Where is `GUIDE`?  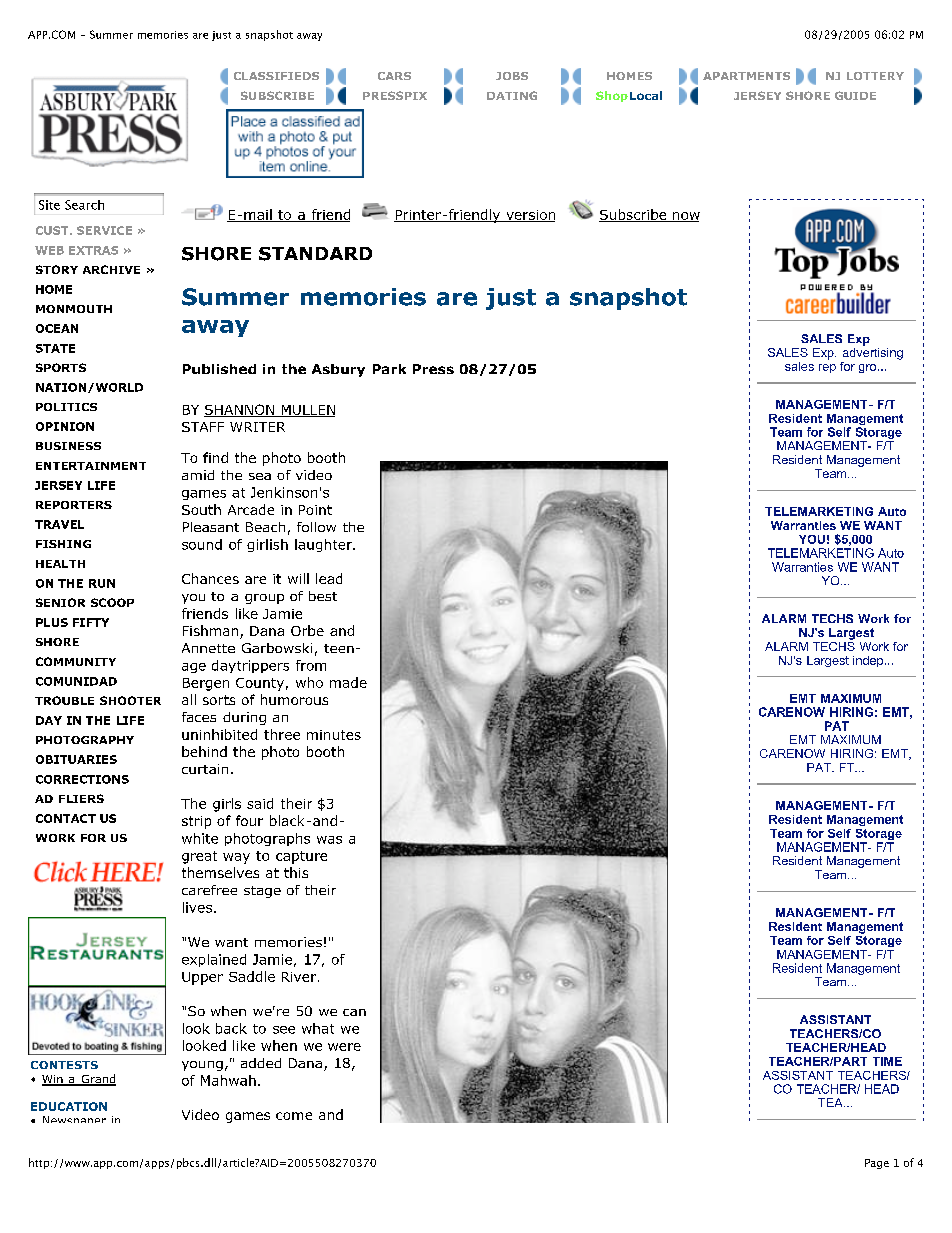 GUIDE is located at coordinates (855, 95).
